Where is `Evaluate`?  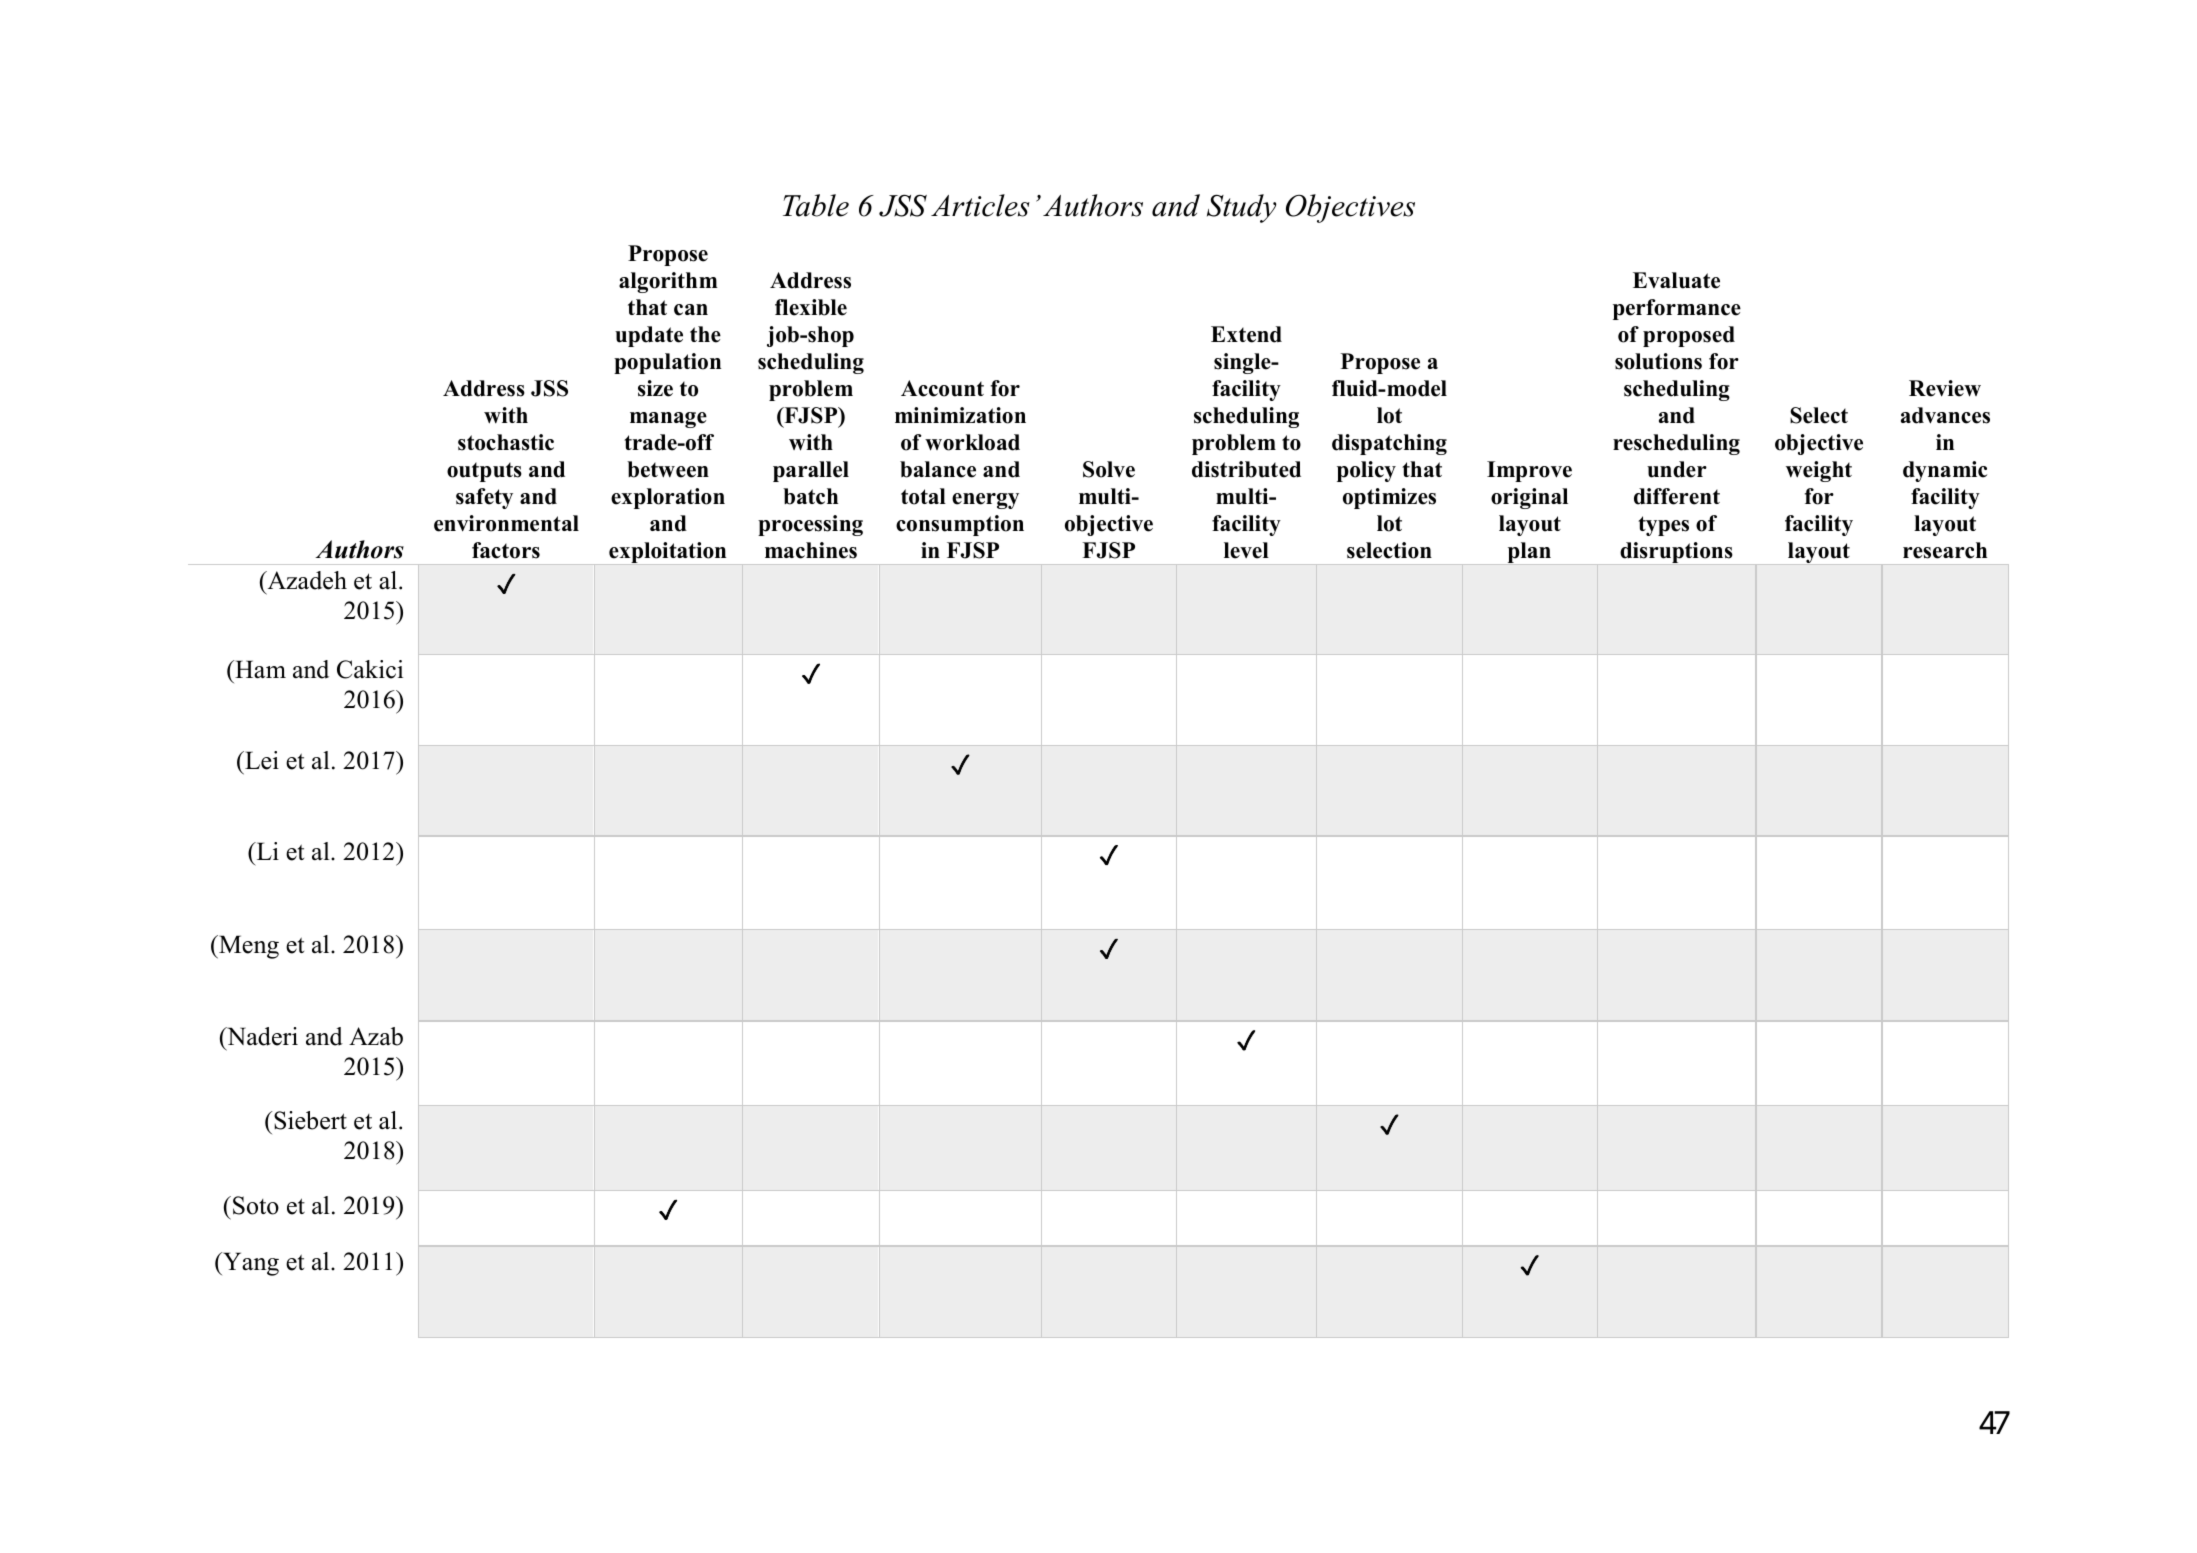 Evaluate is located at coordinates (1676, 280).
